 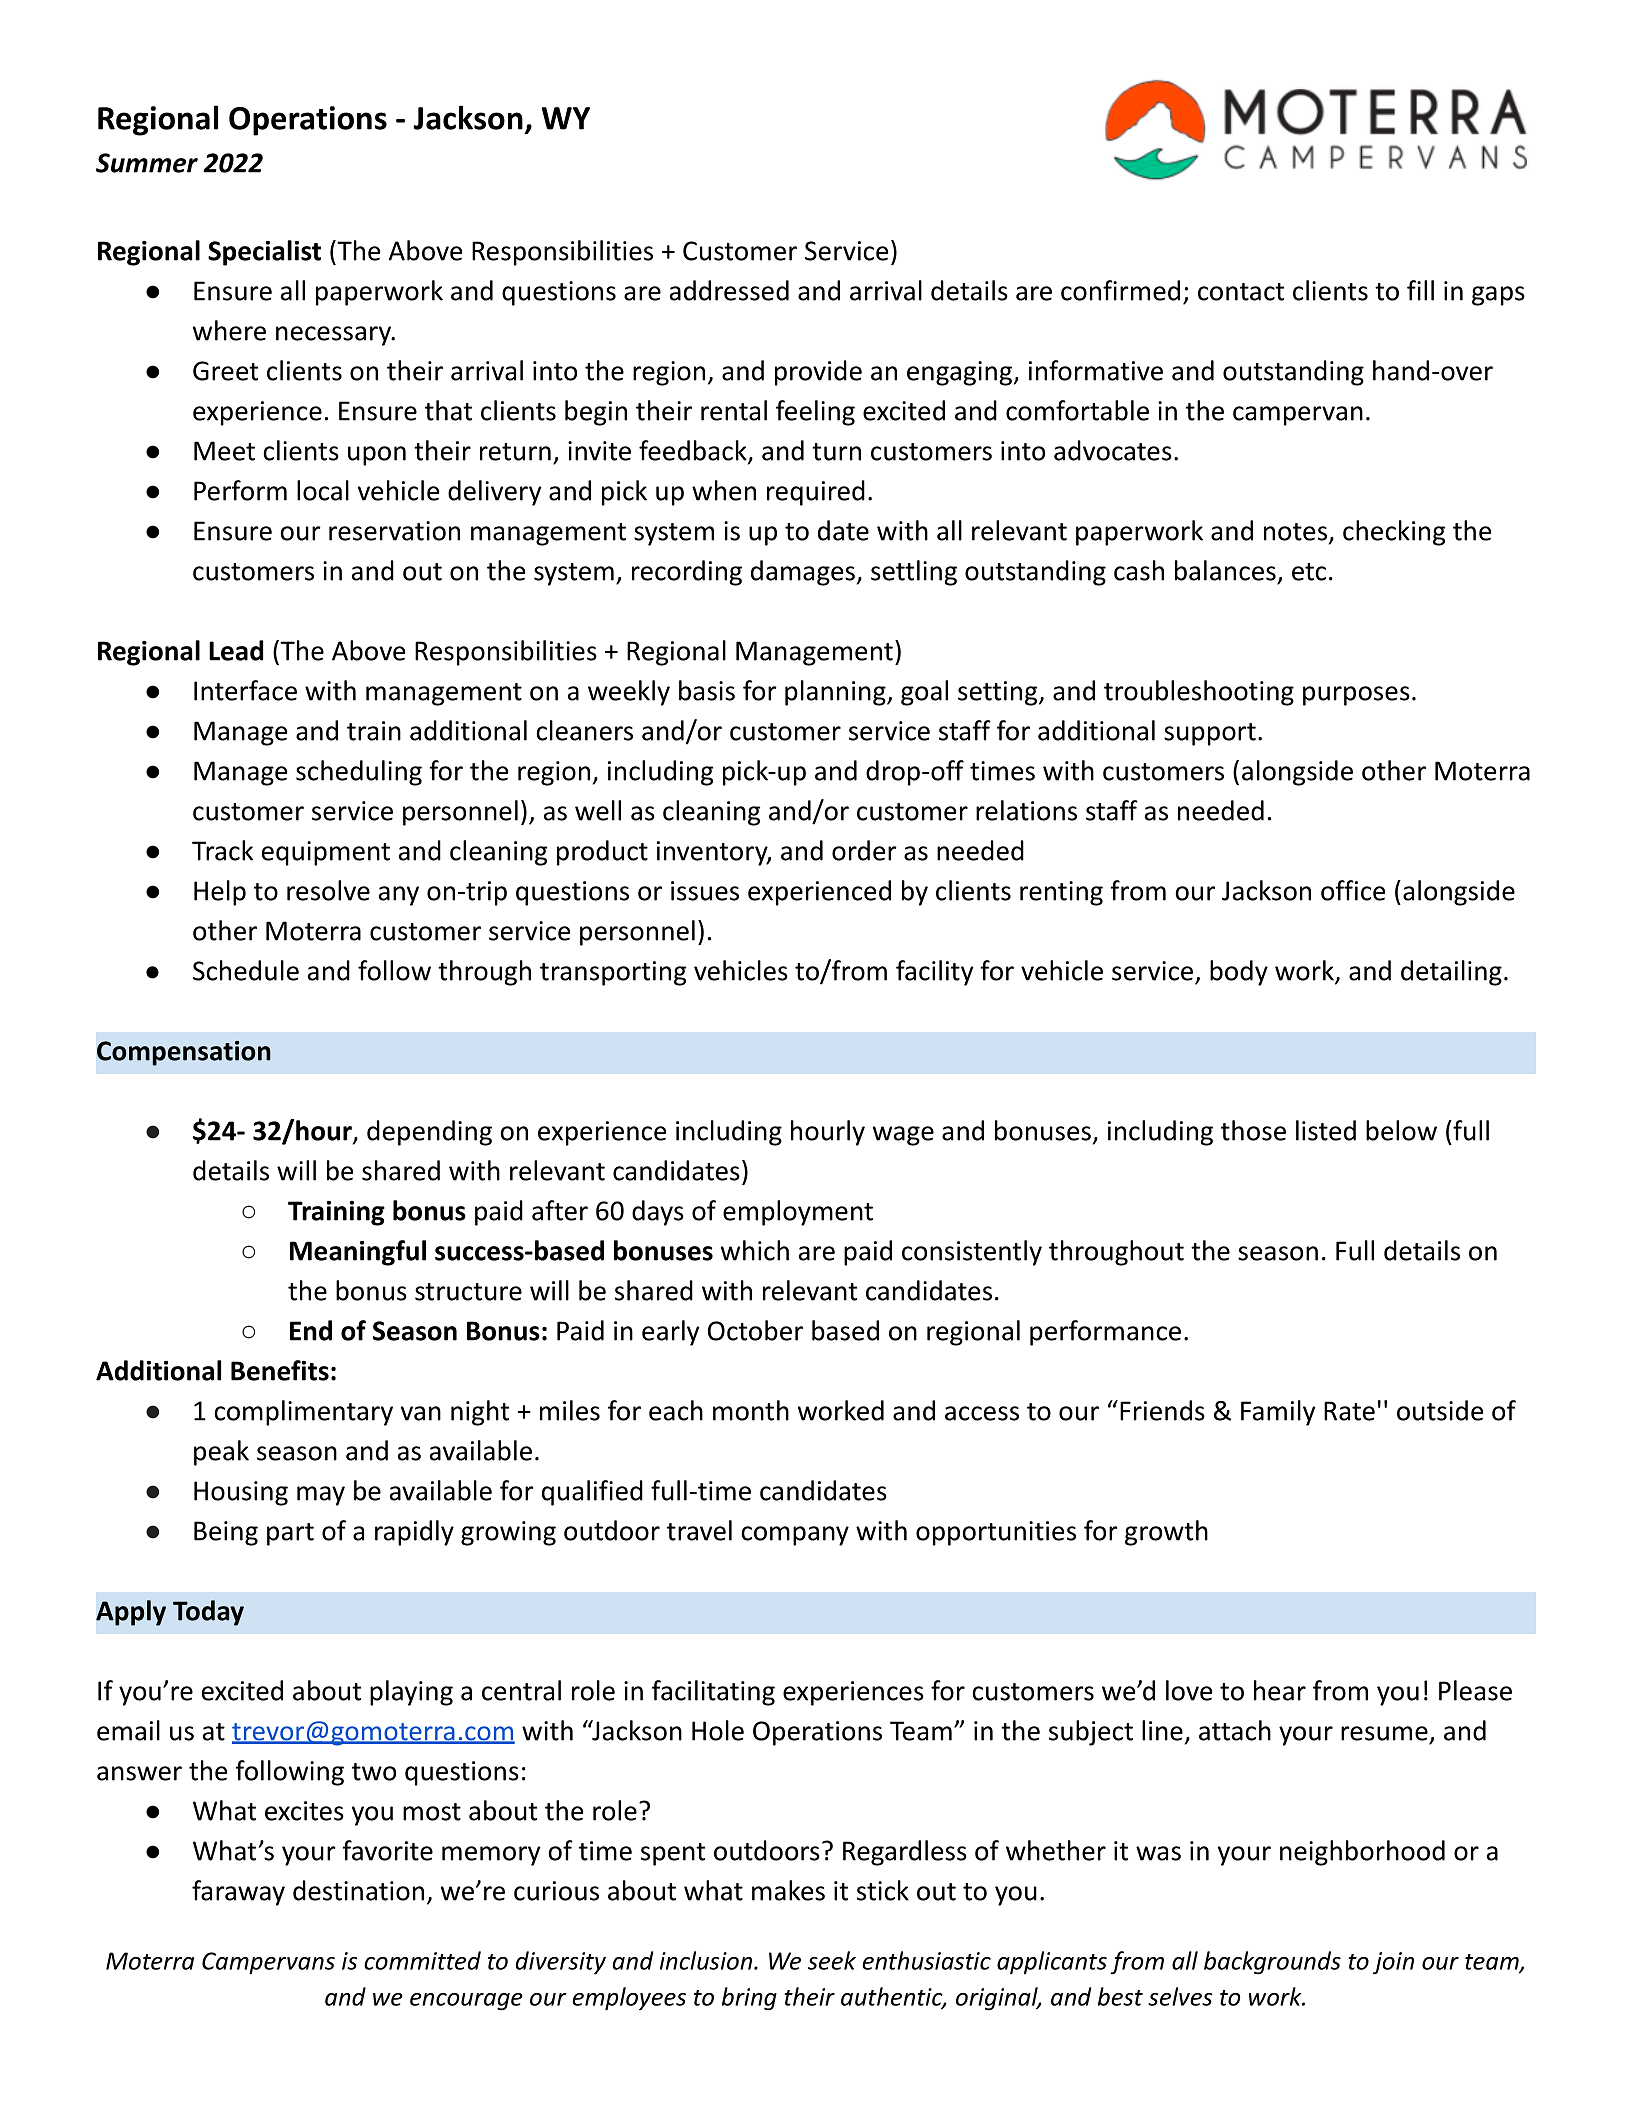 I want to click on Specialist, so click(x=264, y=253).
